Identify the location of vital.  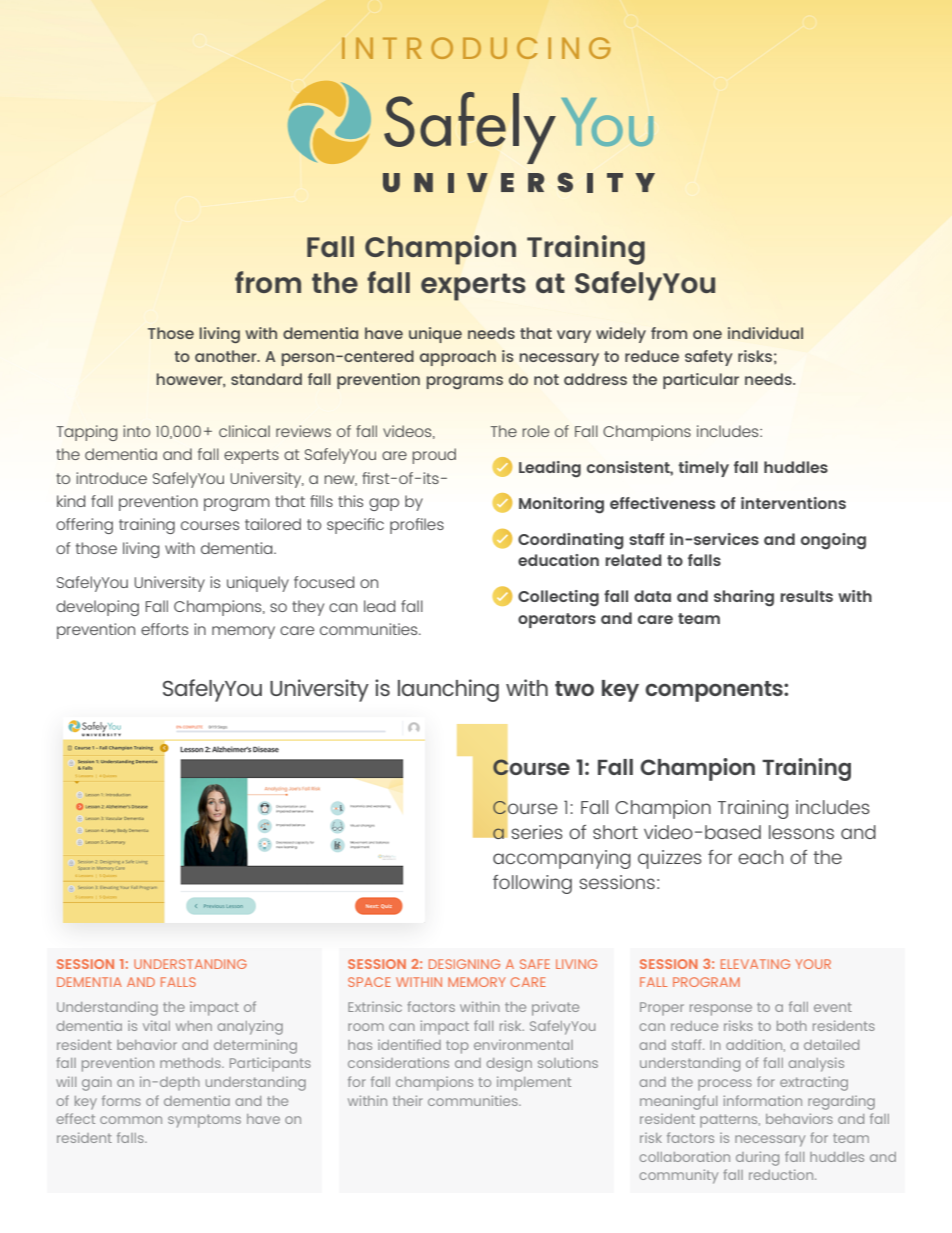
(156, 1025).
